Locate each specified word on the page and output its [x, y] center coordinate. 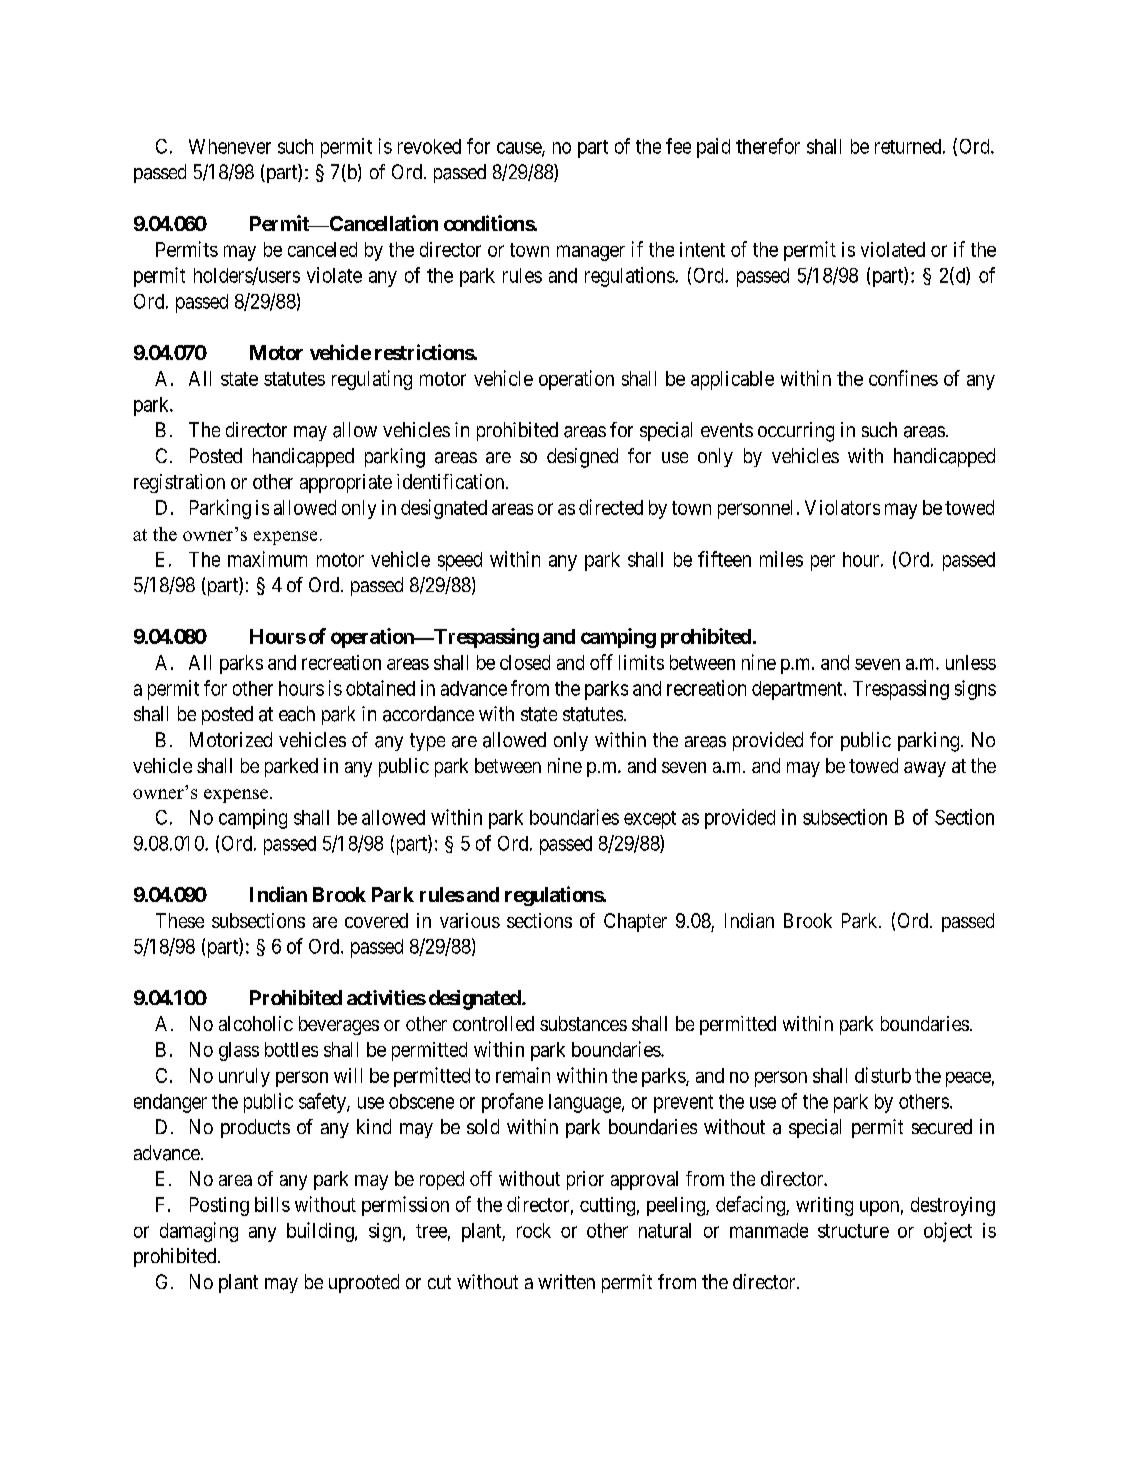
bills [272, 1204]
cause [520, 149]
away [925, 769]
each [297, 714]
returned [908, 146]
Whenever [230, 146]
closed [525, 662]
